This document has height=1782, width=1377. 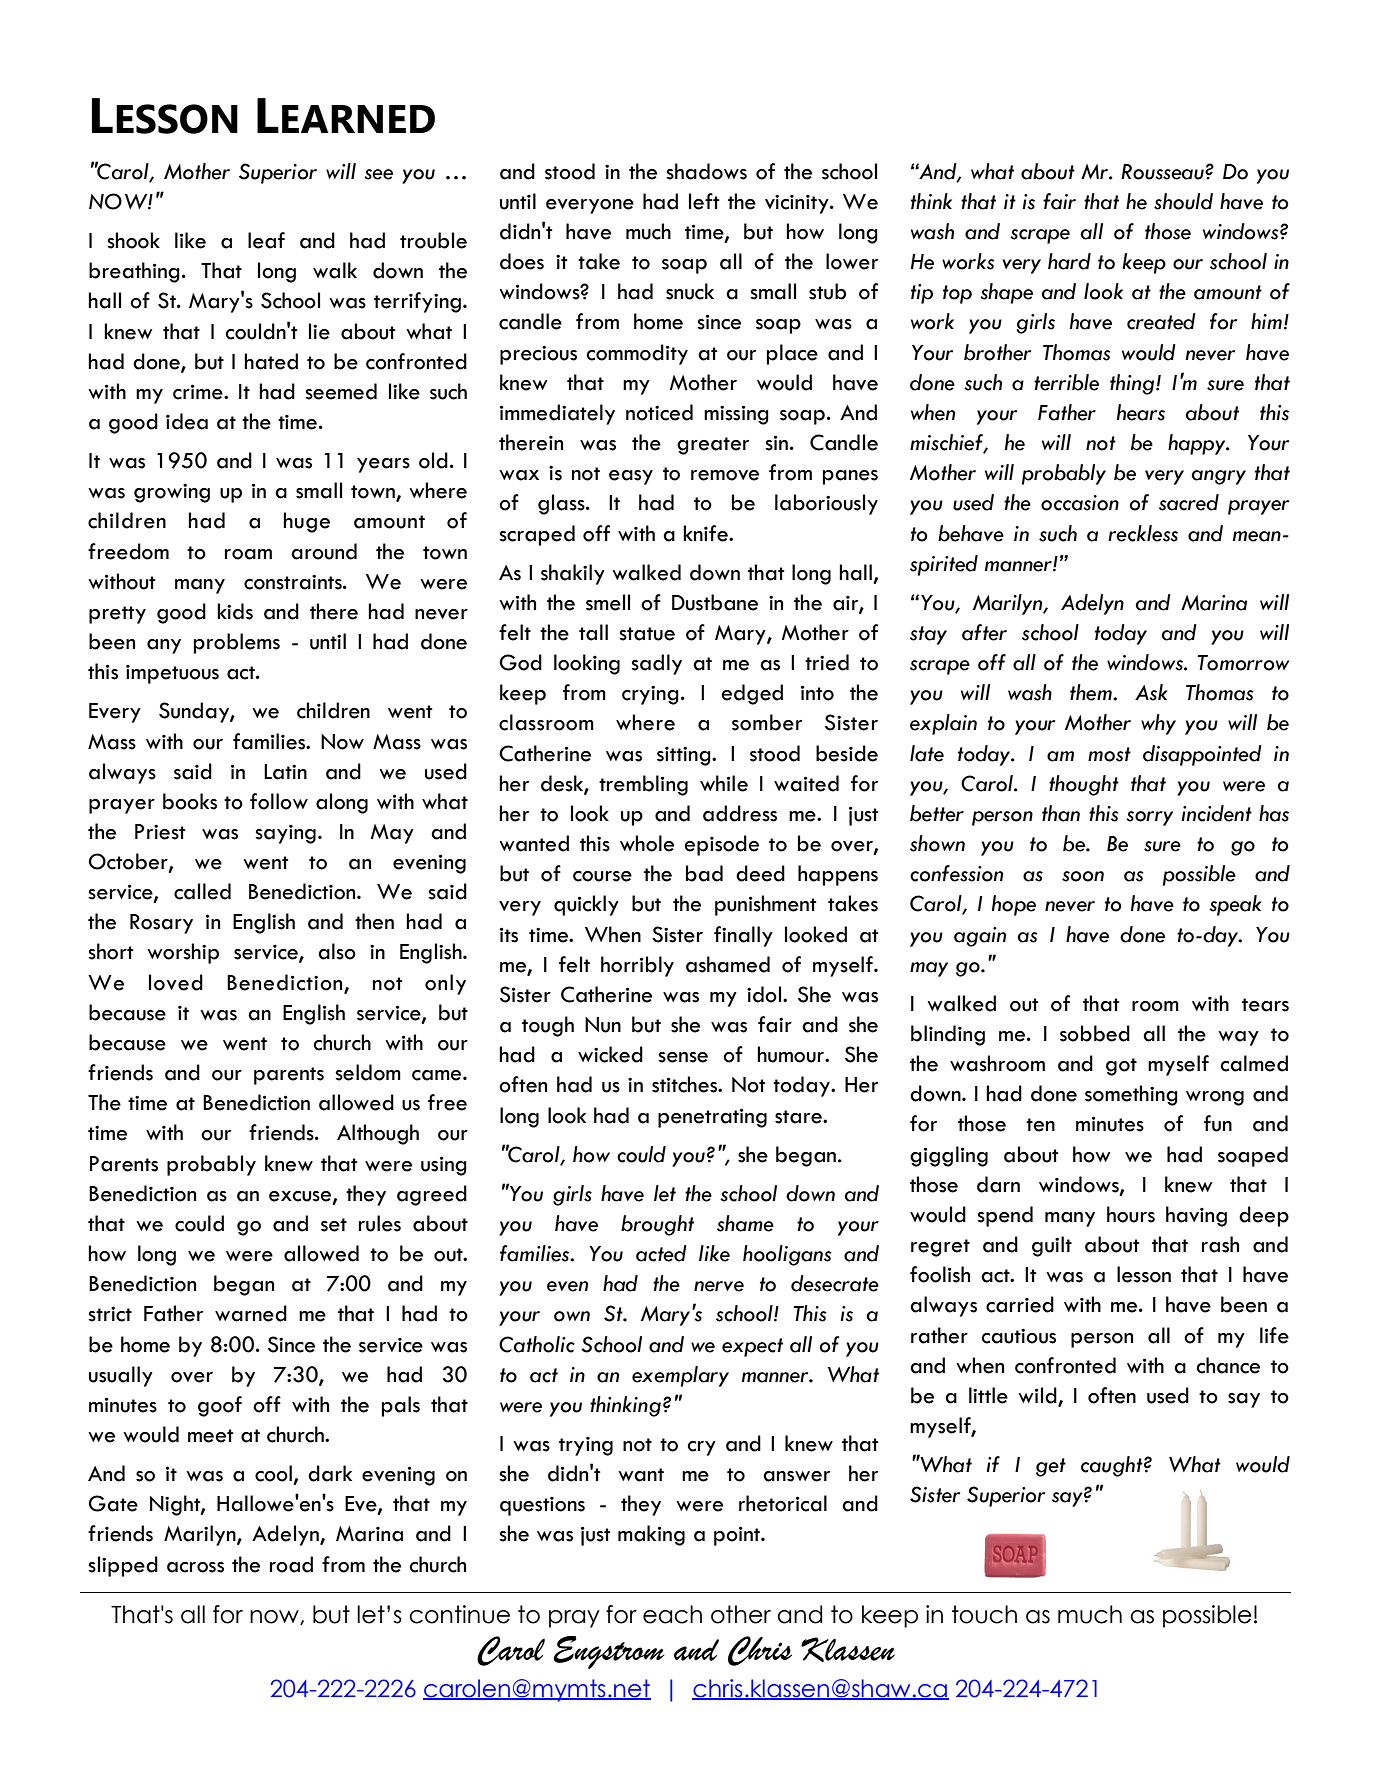 What do you see at coordinates (657, 1225) in the document?
I see `brought` at bounding box center [657, 1225].
